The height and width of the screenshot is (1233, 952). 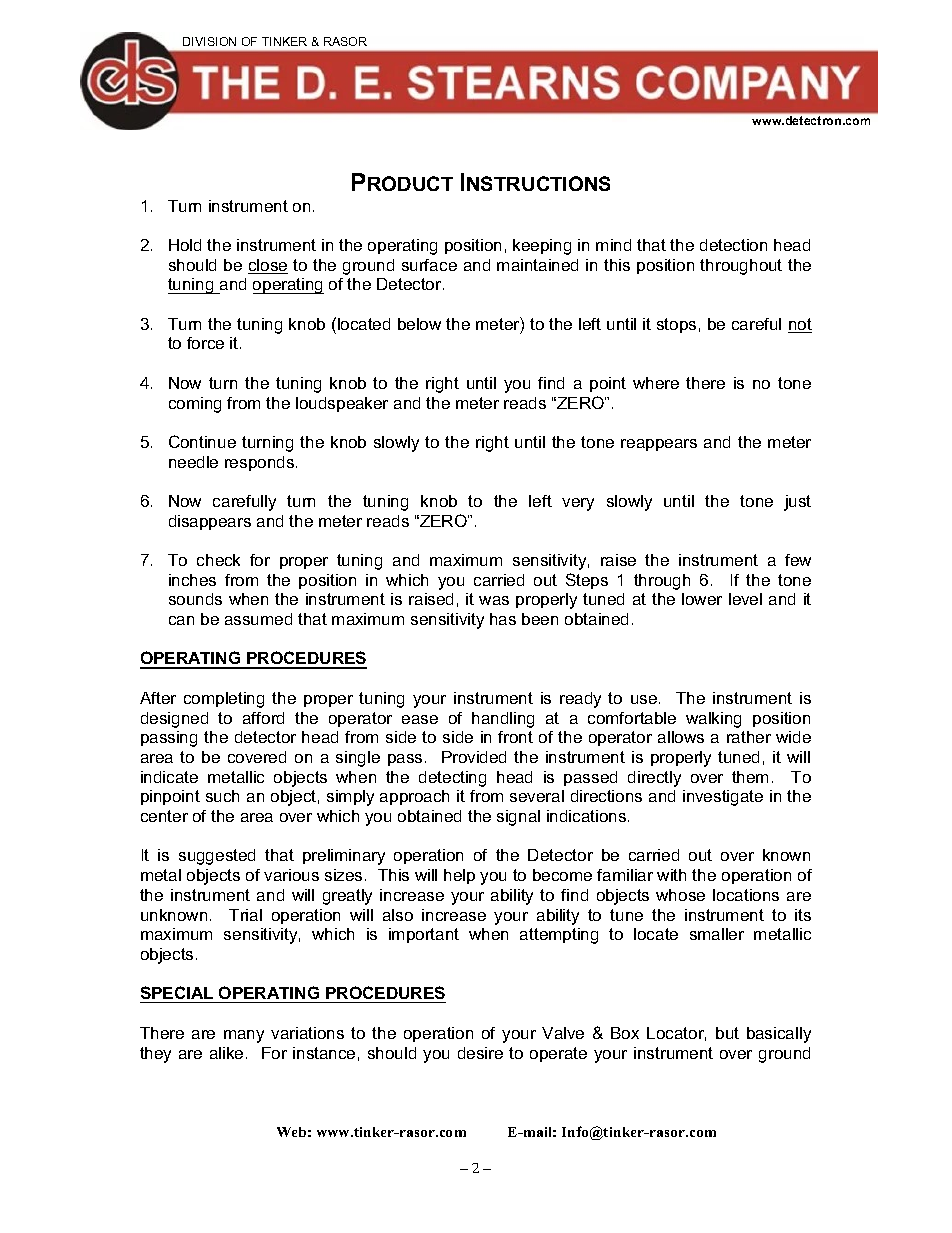 I want to click on stops, so click(x=676, y=325).
